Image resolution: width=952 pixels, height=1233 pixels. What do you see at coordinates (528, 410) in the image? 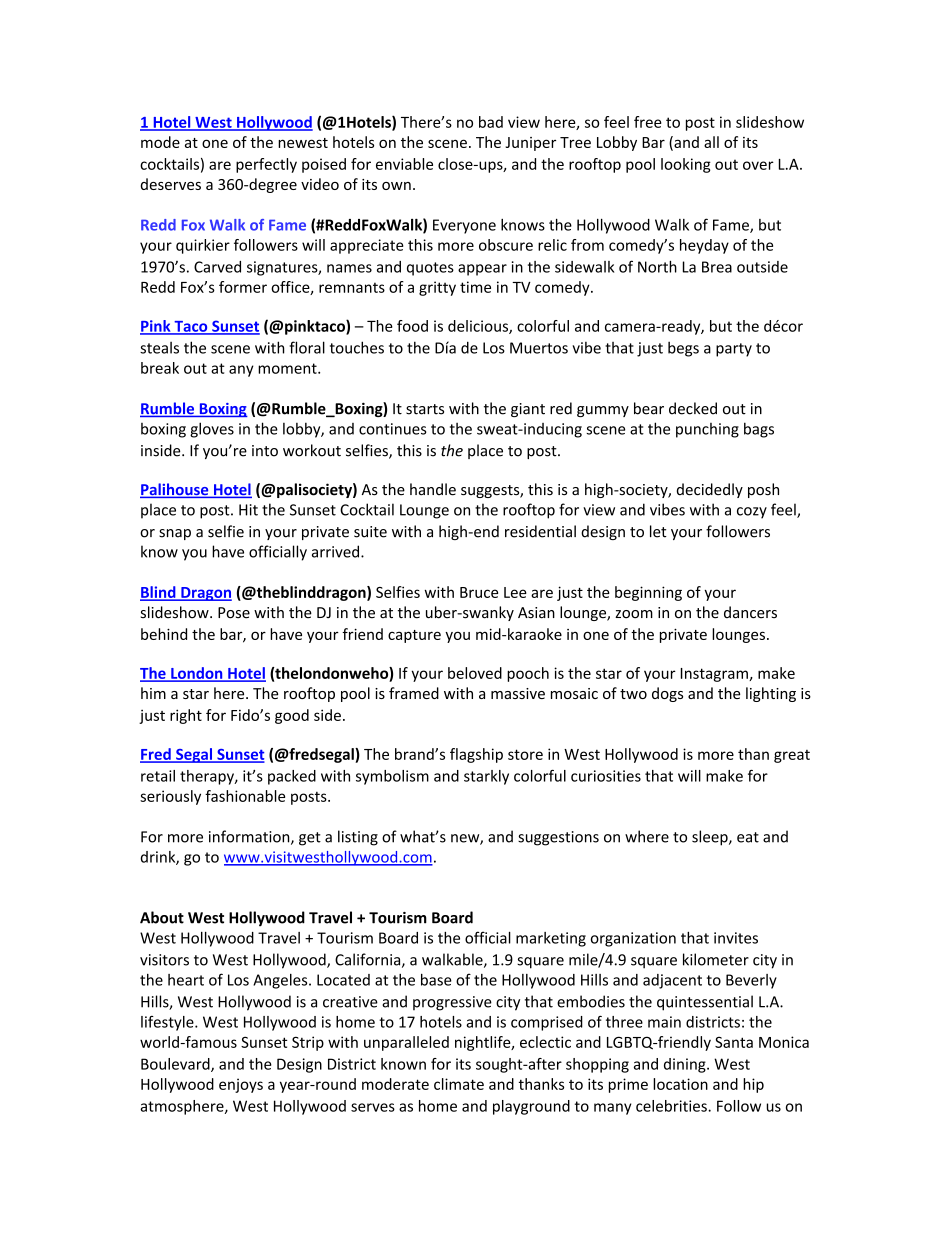
I see `giant` at bounding box center [528, 410].
